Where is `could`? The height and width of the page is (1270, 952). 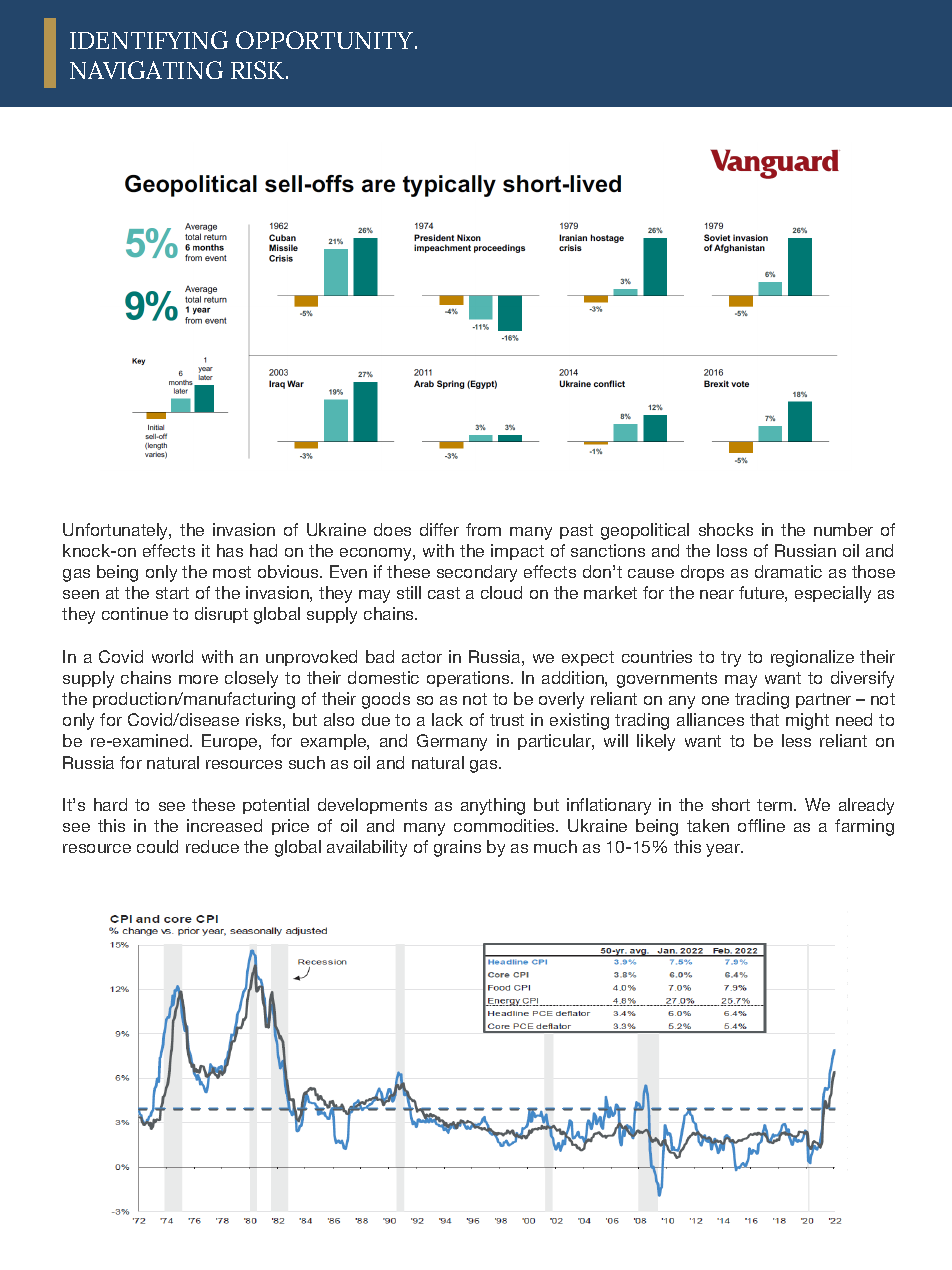
could is located at coordinates (157, 846).
